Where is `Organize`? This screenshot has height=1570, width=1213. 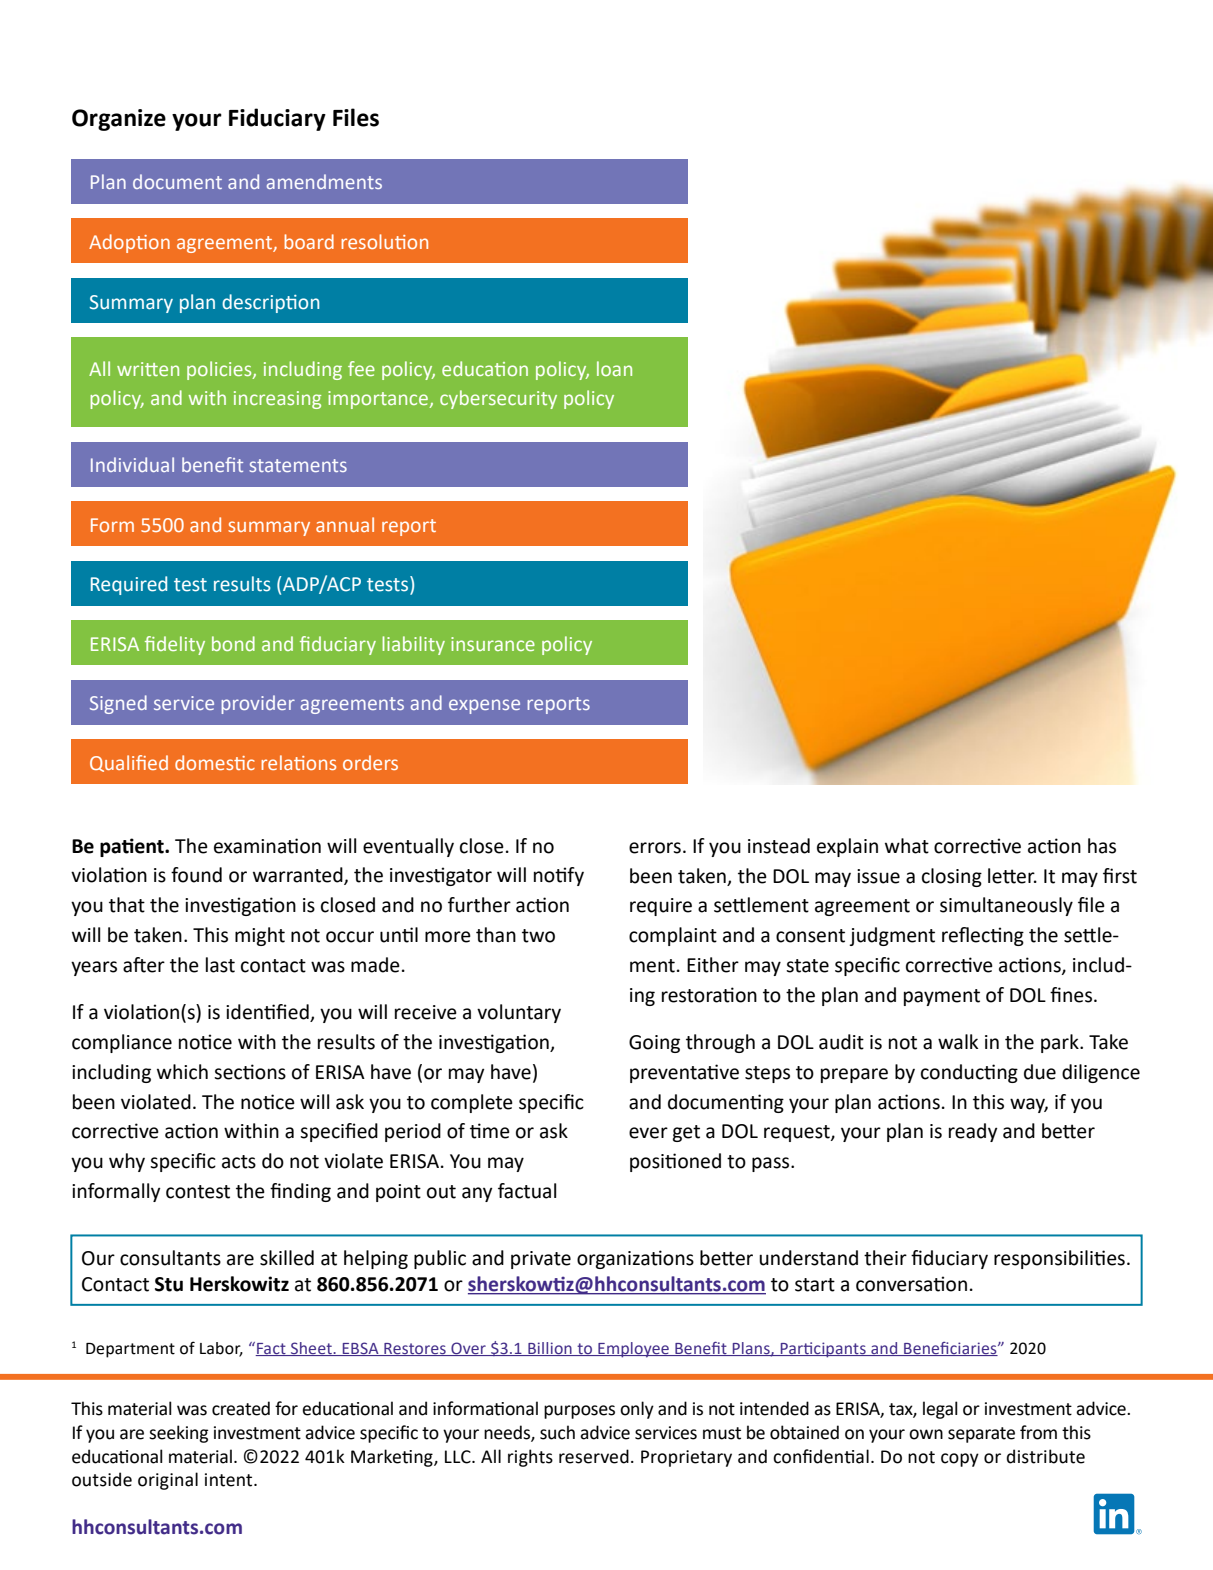
Organize is located at coordinates (119, 120).
